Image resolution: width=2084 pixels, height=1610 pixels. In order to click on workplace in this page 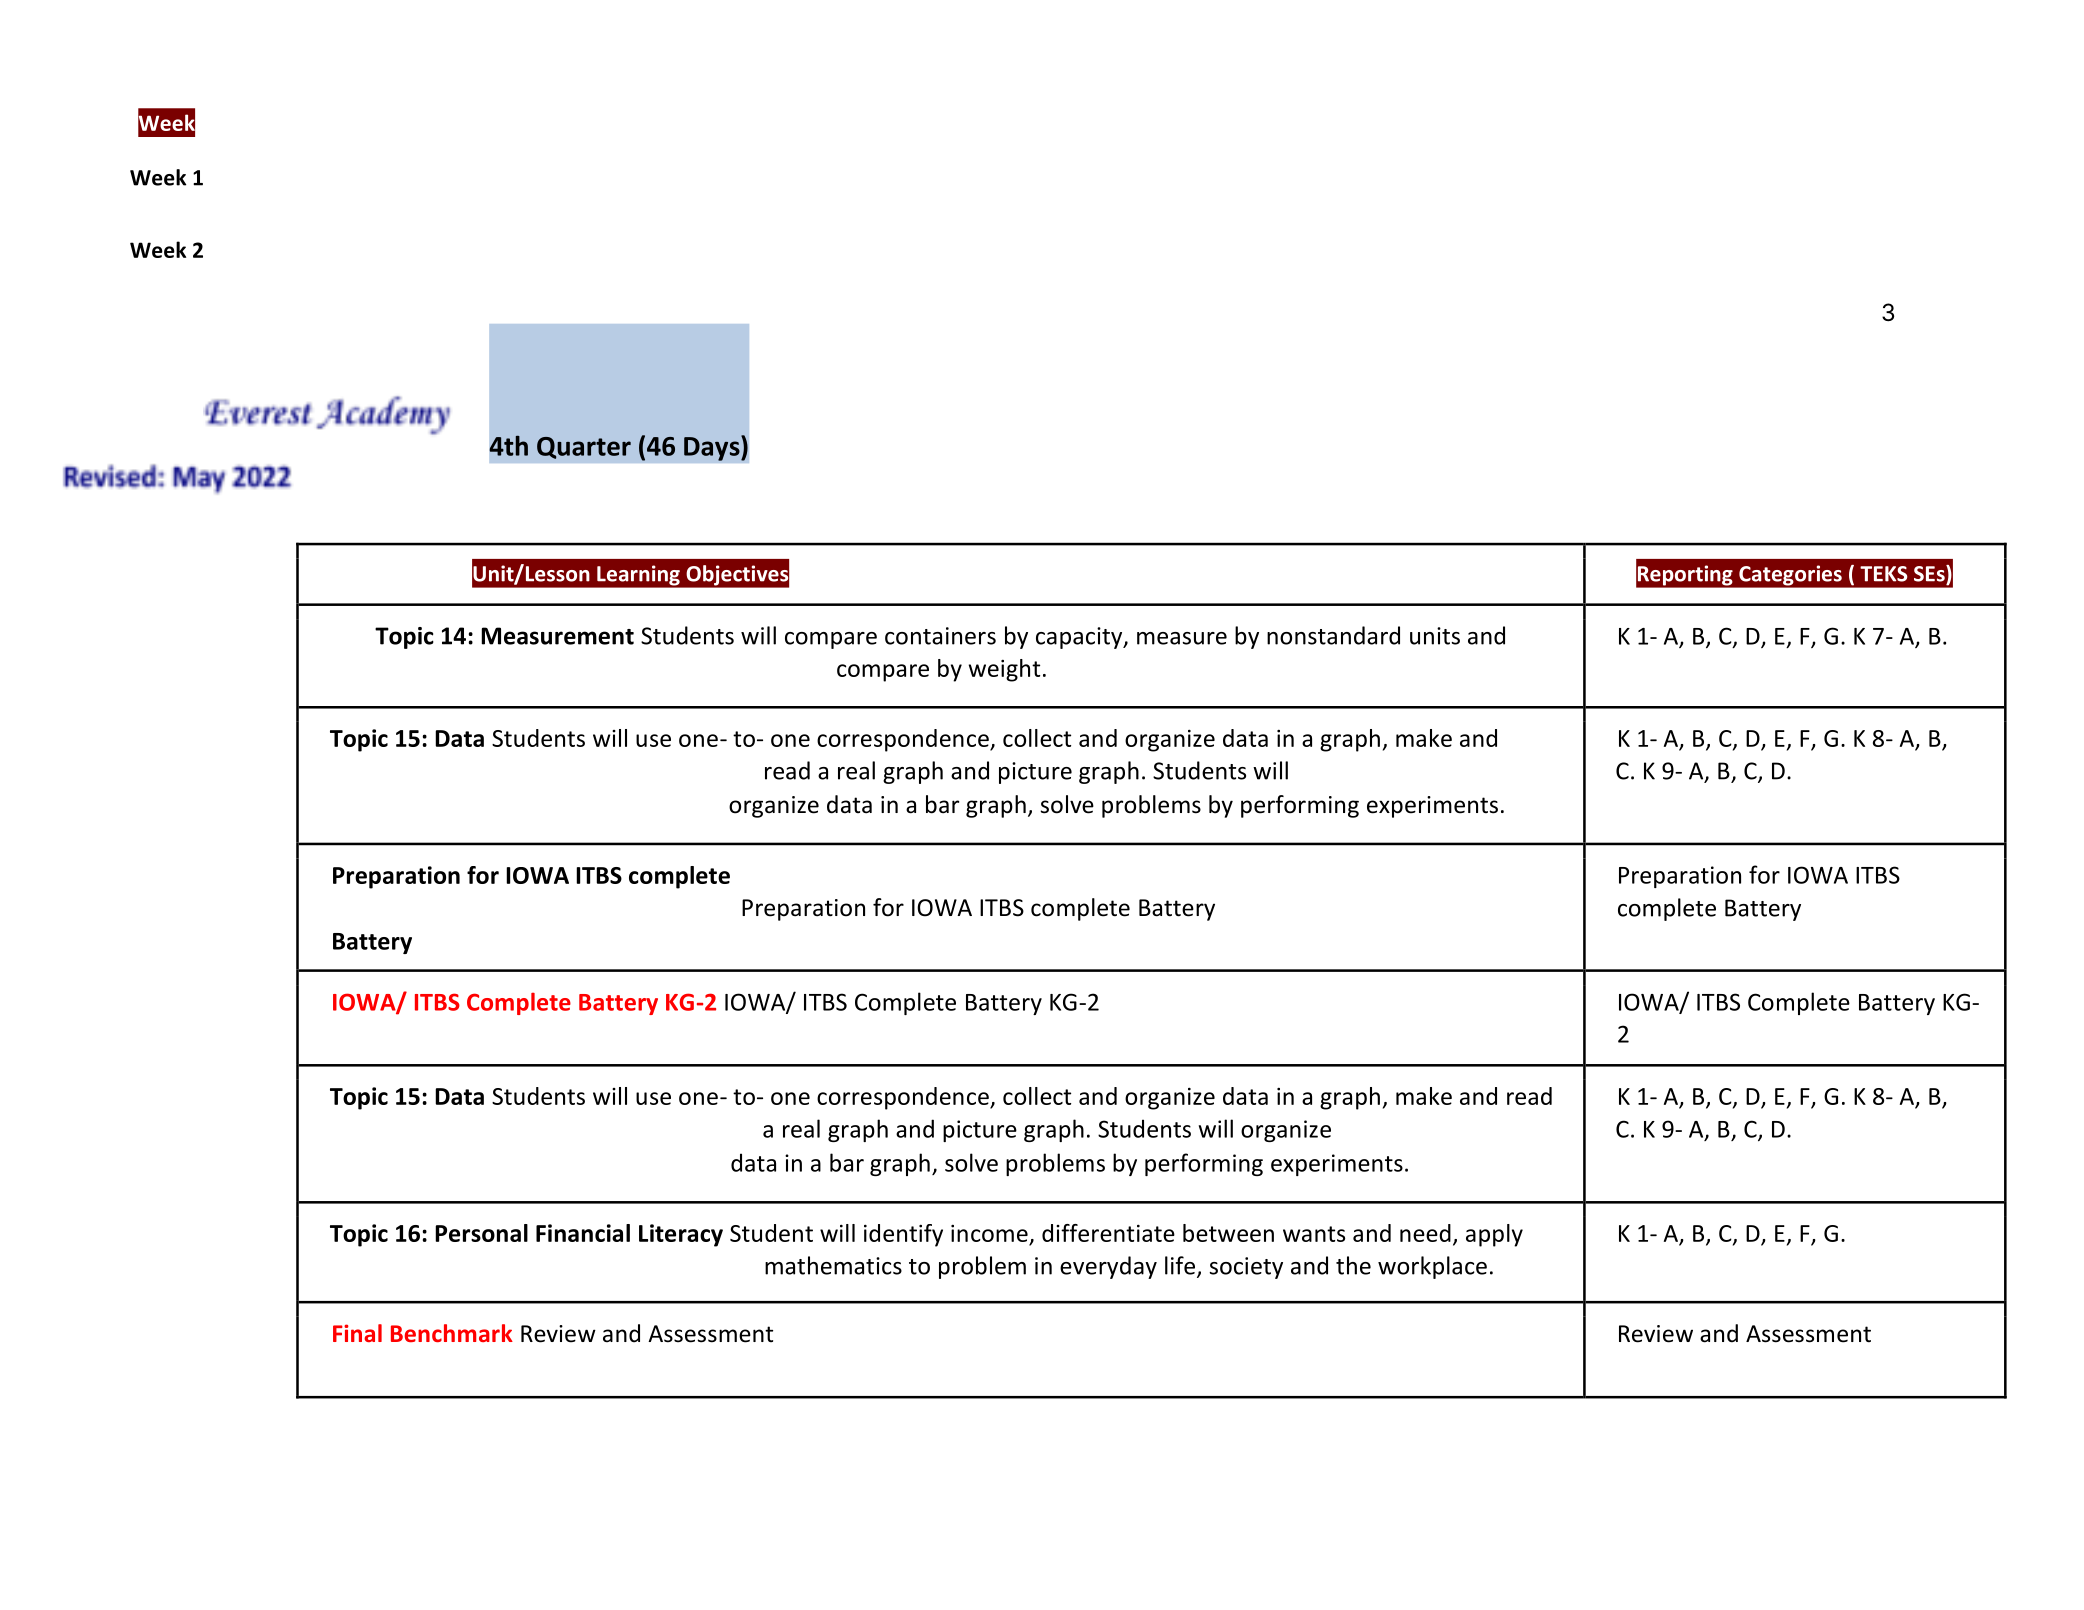, I will do `click(1432, 1267)`.
